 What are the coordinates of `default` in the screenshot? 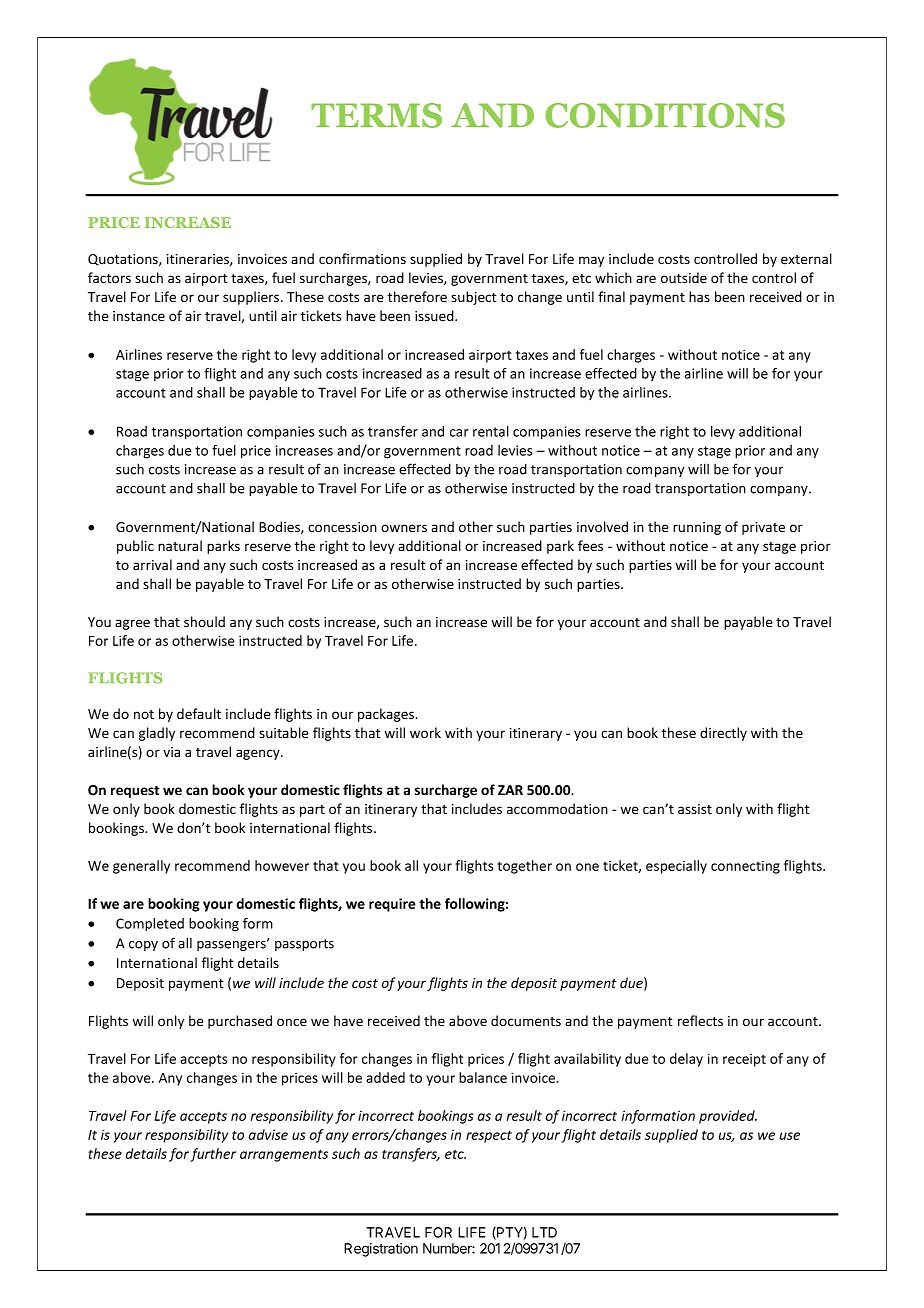 It's located at (199, 713).
